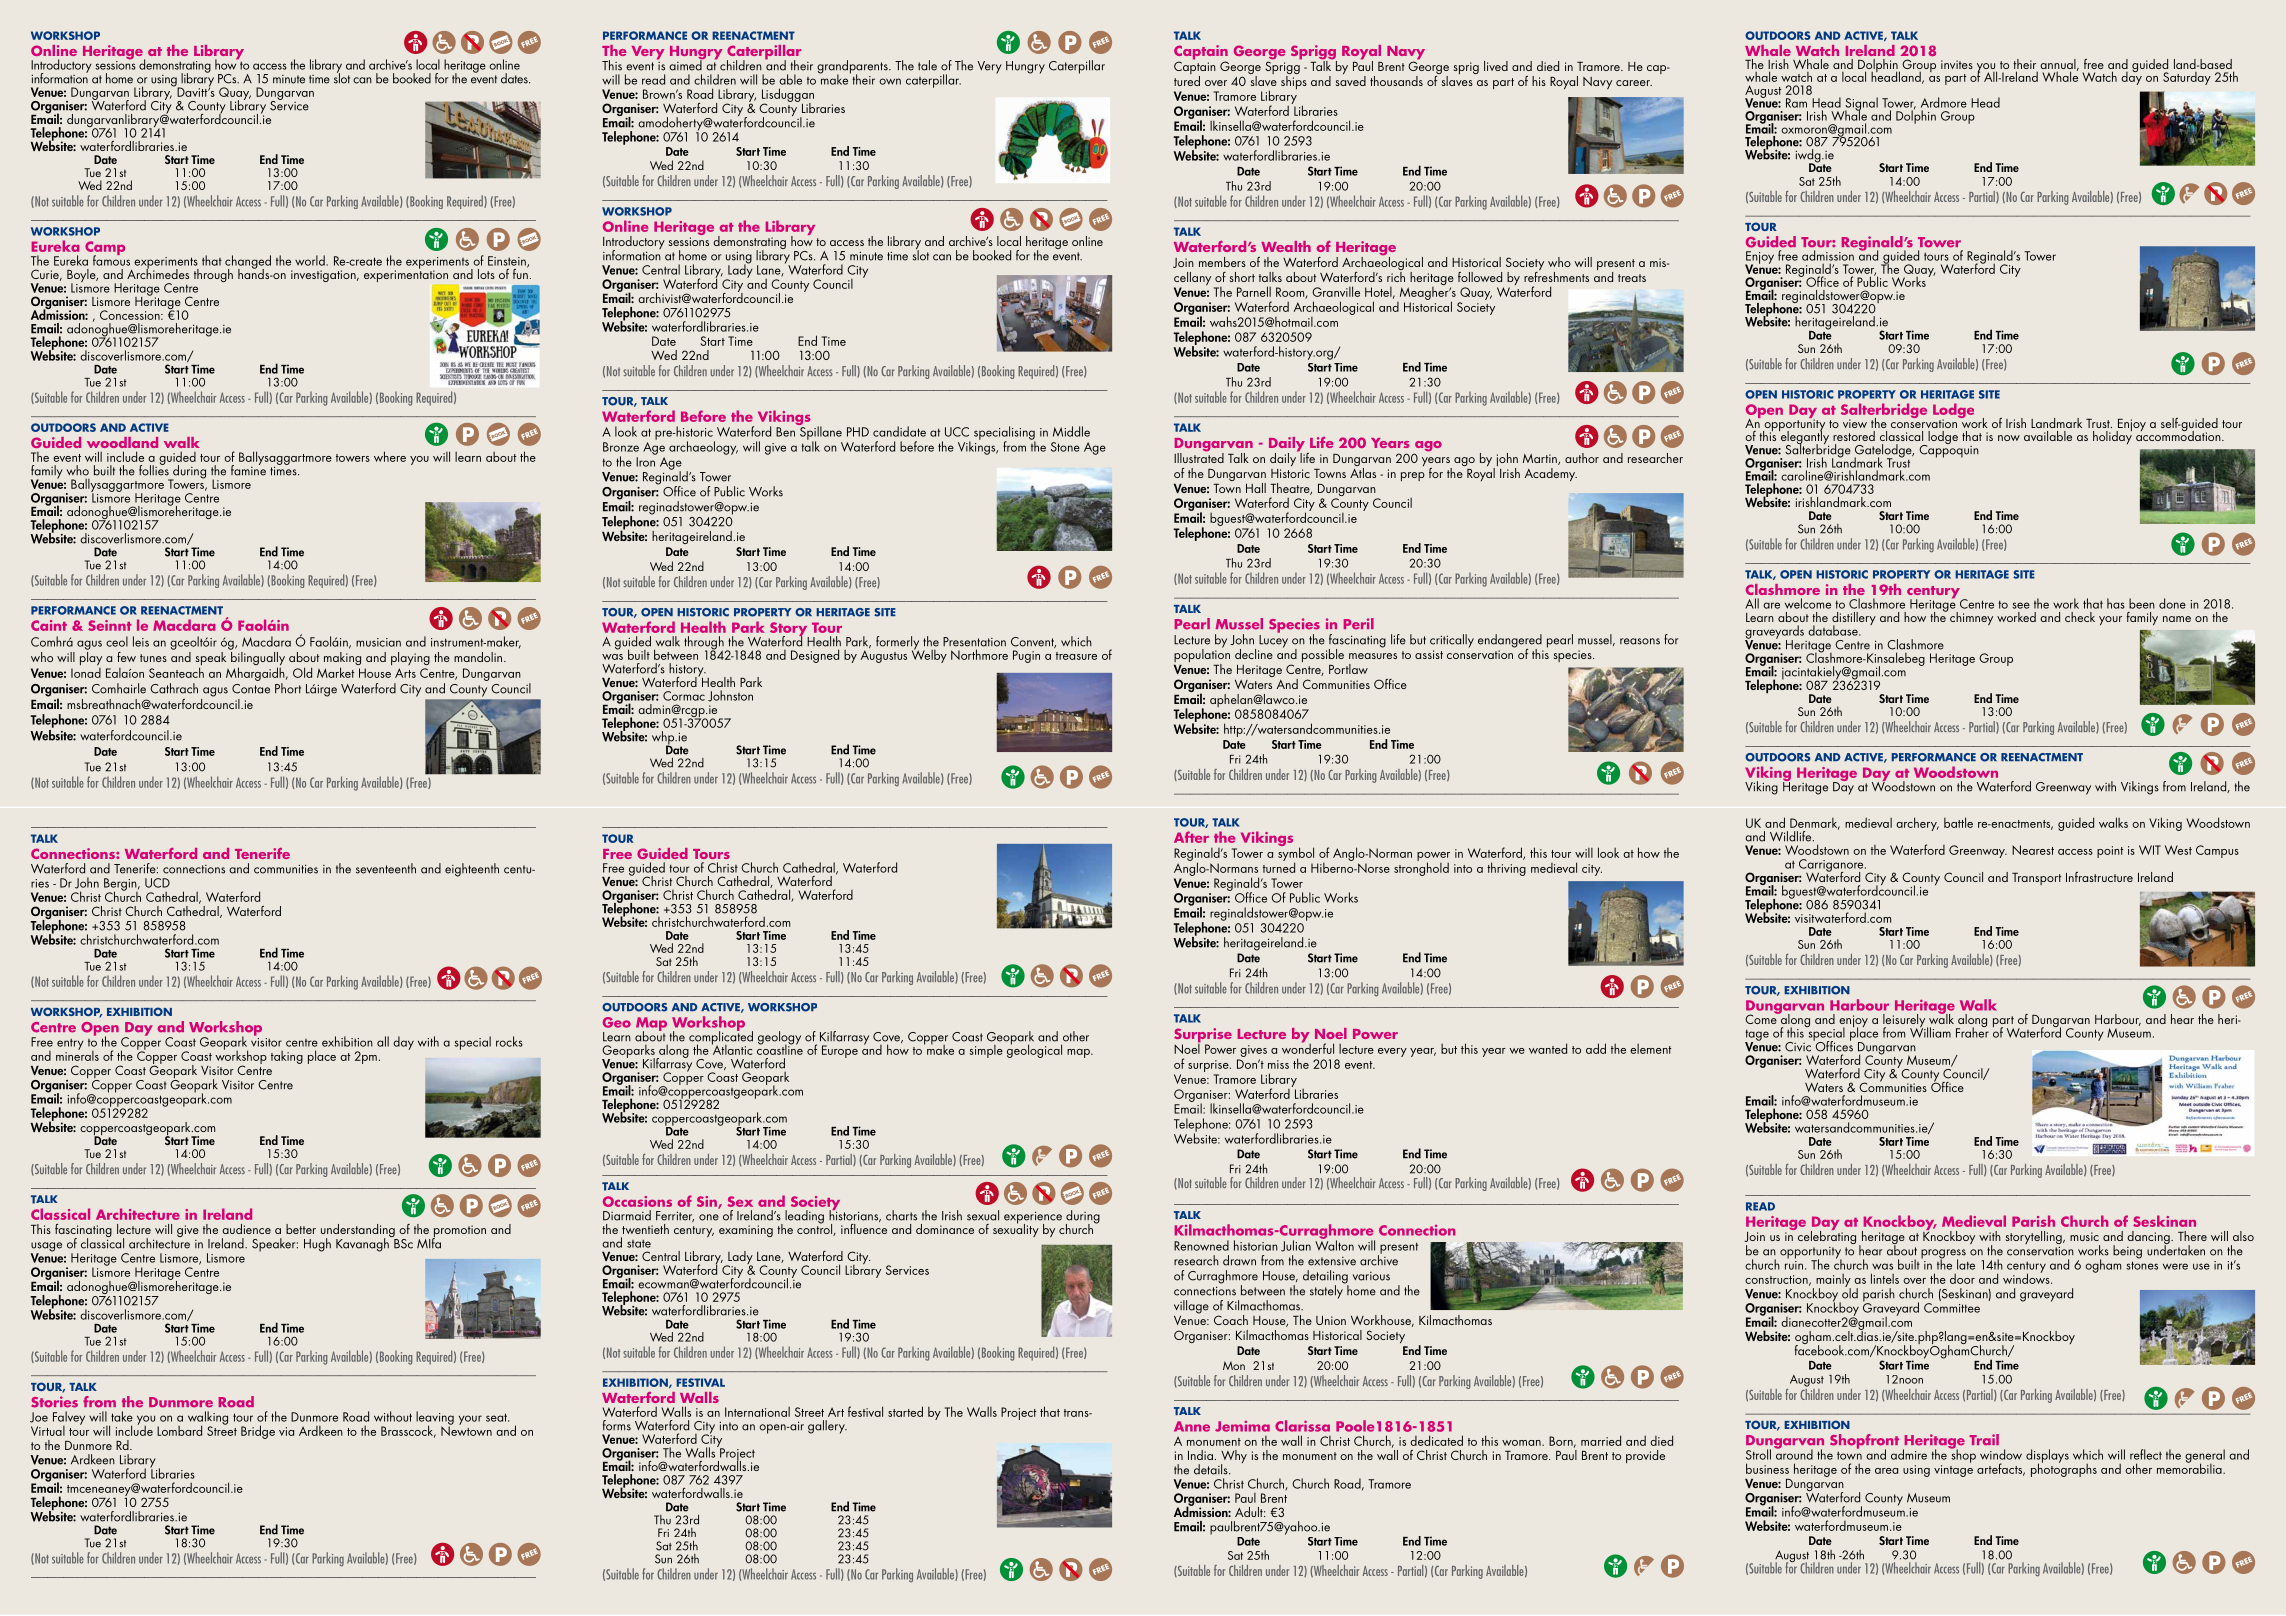 The image size is (2286, 1616). Describe the element at coordinates (686, 64) in the screenshot. I see `aimed` at that location.
